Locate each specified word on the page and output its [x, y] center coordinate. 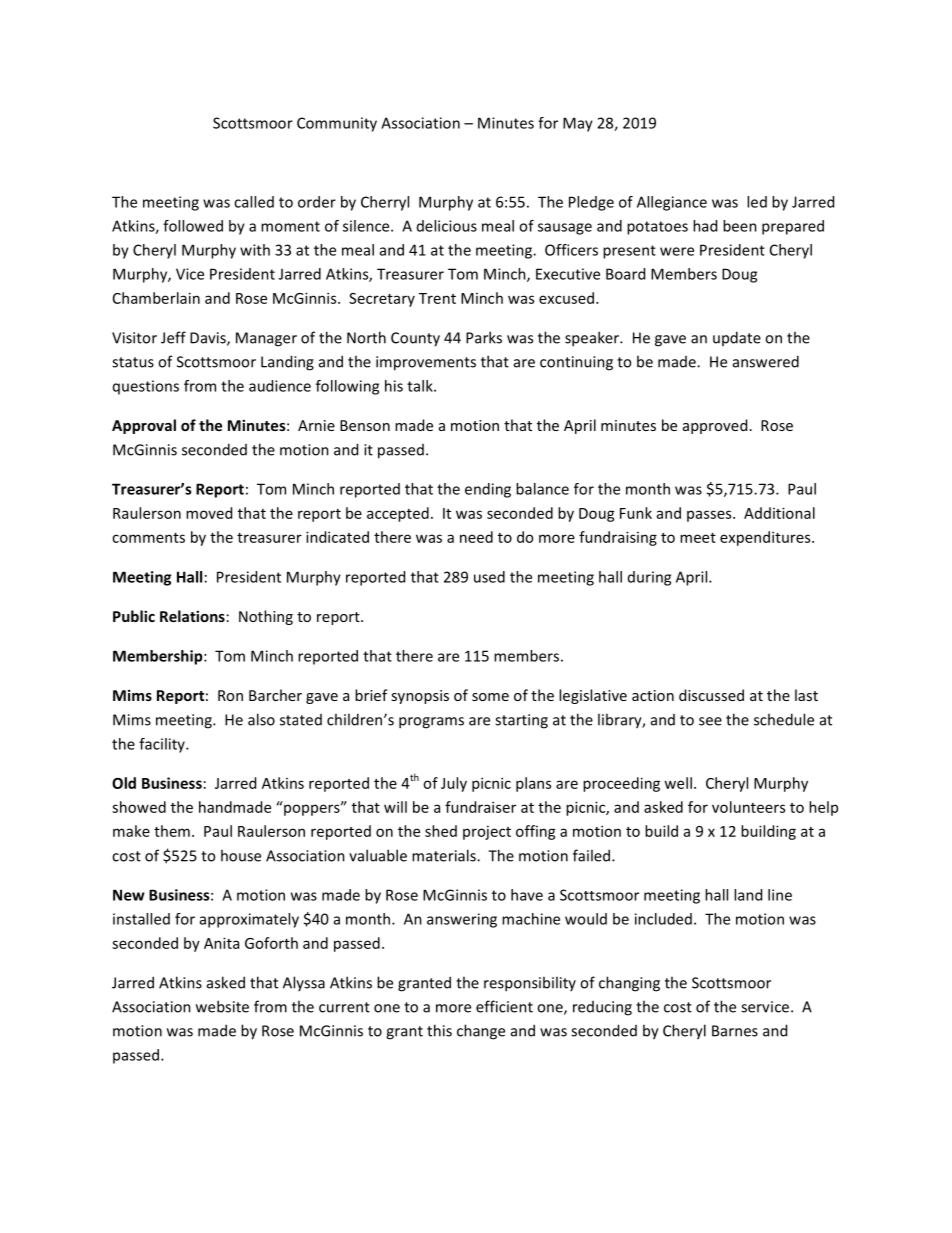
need [476, 537]
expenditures [766, 538]
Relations [192, 616]
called [254, 202]
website [222, 1006]
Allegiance [672, 203]
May [578, 124]
